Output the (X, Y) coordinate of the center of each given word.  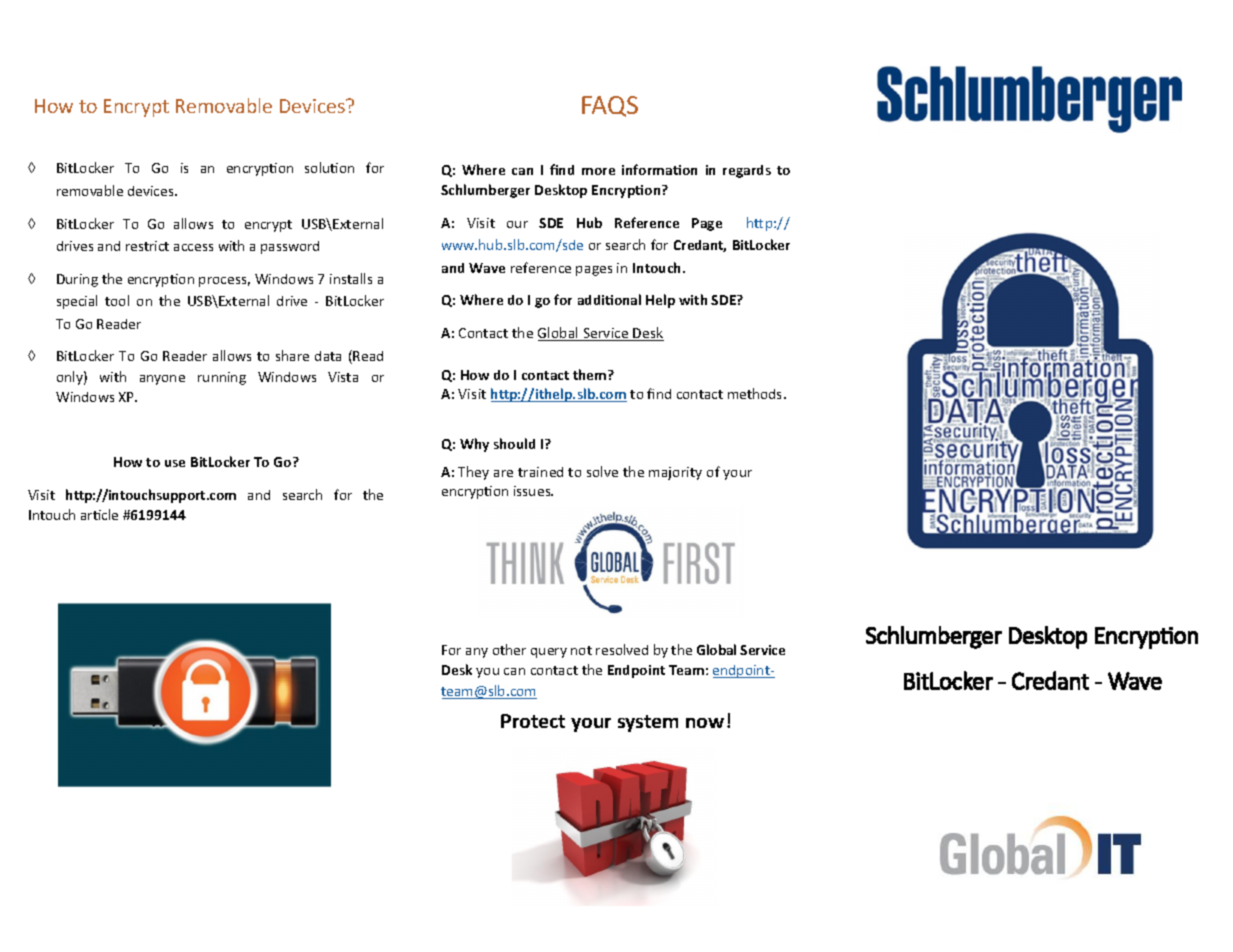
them (591, 374)
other (509, 649)
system (648, 723)
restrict (147, 246)
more (598, 171)
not (581, 650)
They (473, 473)
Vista (343, 377)
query (549, 653)
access (193, 247)
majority (675, 473)
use (175, 463)
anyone (162, 380)
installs (351, 278)
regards (747, 171)
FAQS (610, 106)
